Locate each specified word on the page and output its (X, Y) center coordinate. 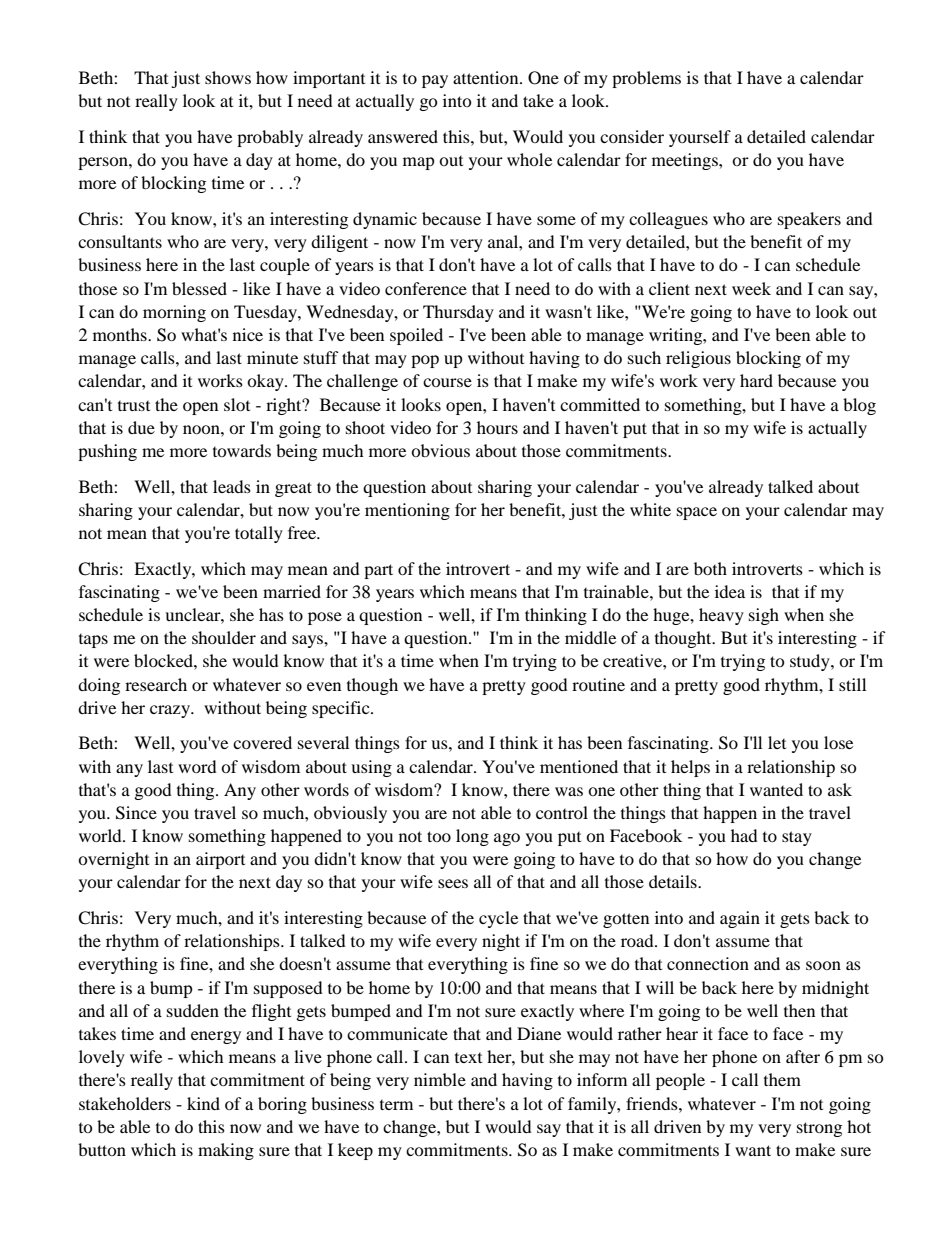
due (141, 427)
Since (136, 813)
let (777, 742)
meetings (686, 161)
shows (228, 77)
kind (203, 1103)
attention (487, 77)
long (472, 837)
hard (756, 380)
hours (497, 427)
